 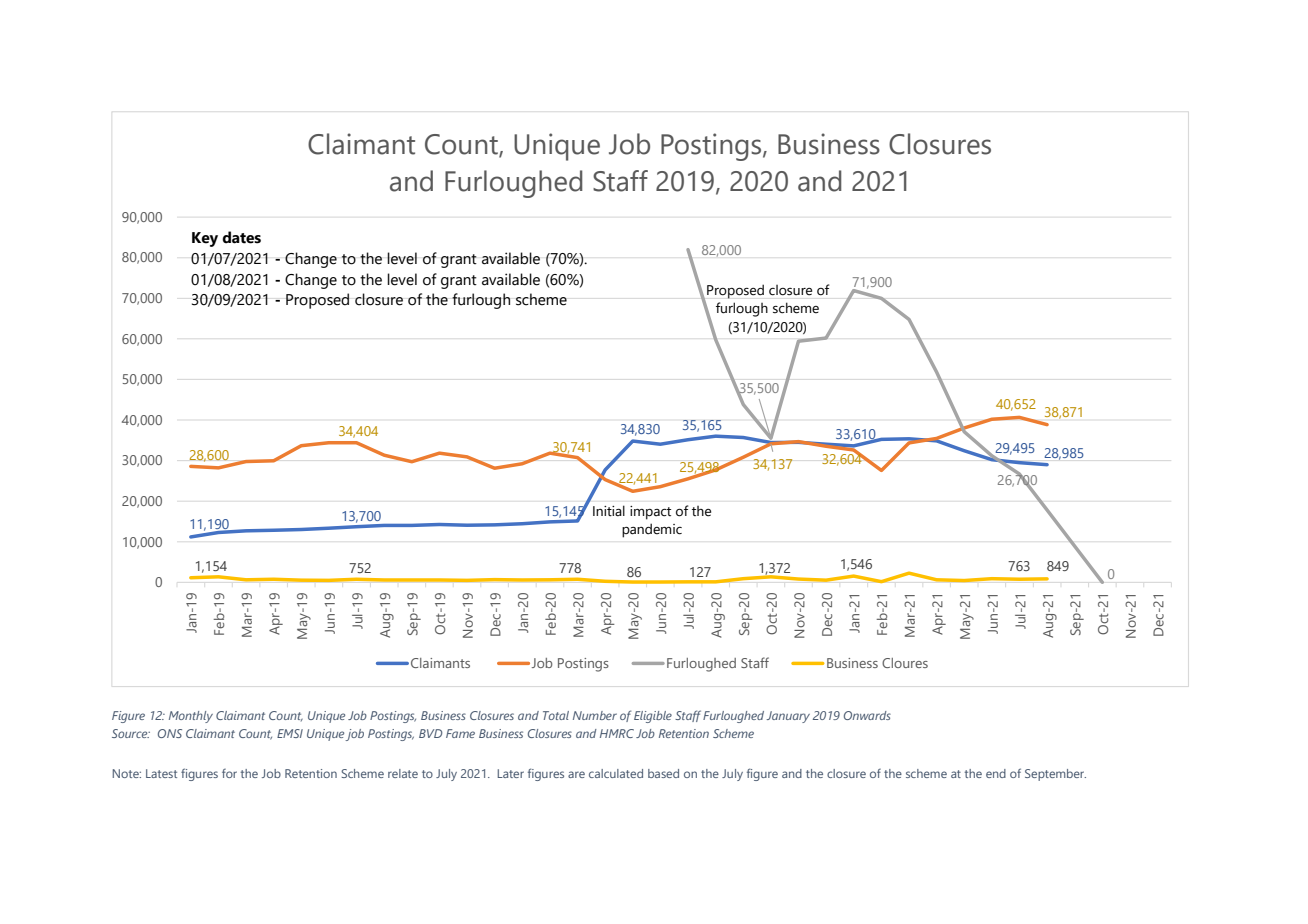 I want to click on Key, so click(x=205, y=239).
